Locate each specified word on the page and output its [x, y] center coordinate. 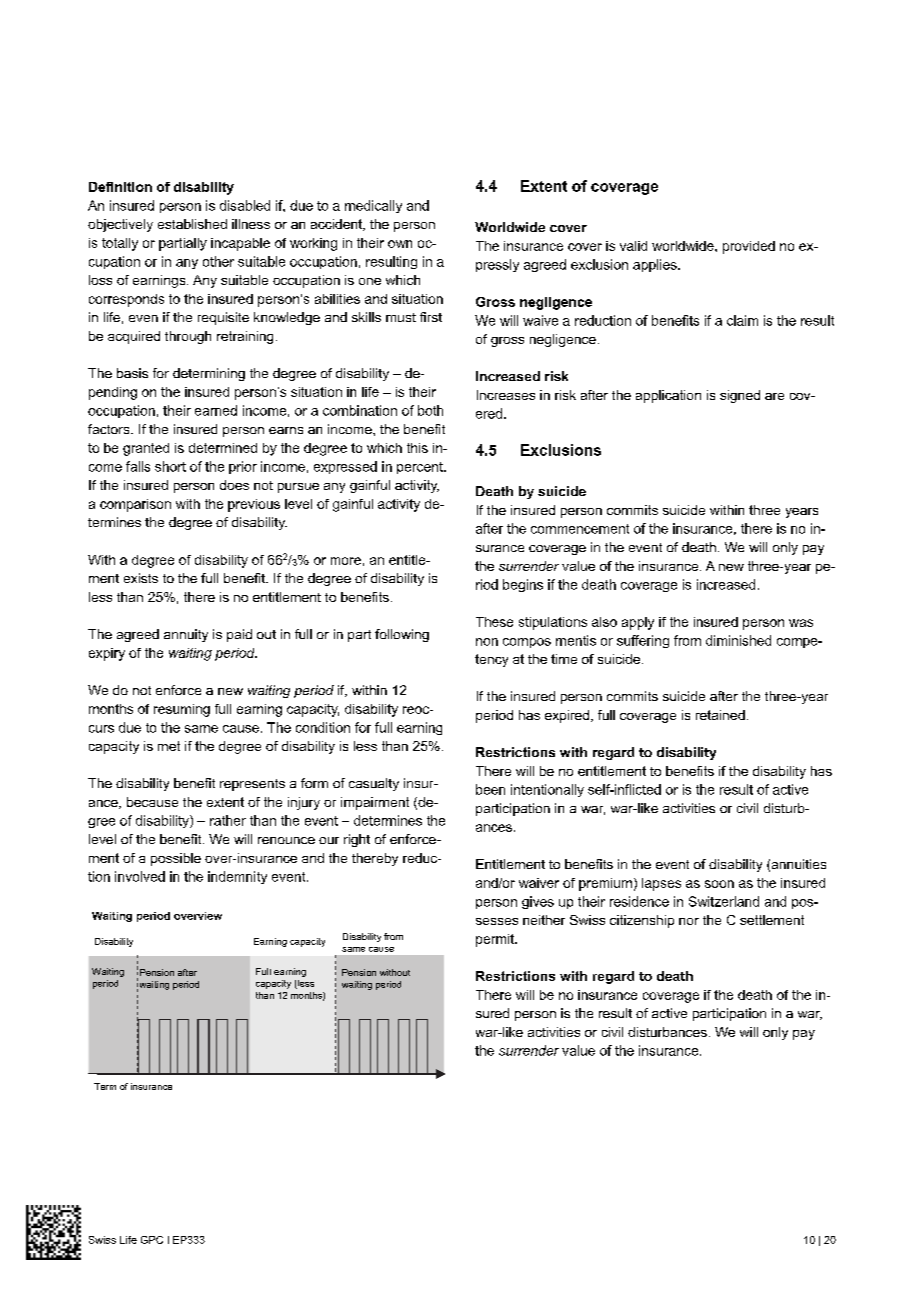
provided [749, 247]
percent [421, 468]
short [170, 466]
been [490, 789]
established [192, 224]
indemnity [237, 877]
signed [740, 396]
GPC [152, 1240]
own [400, 244]
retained [720, 715]
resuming [182, 710]
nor [689, 921]
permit [496, 940]
